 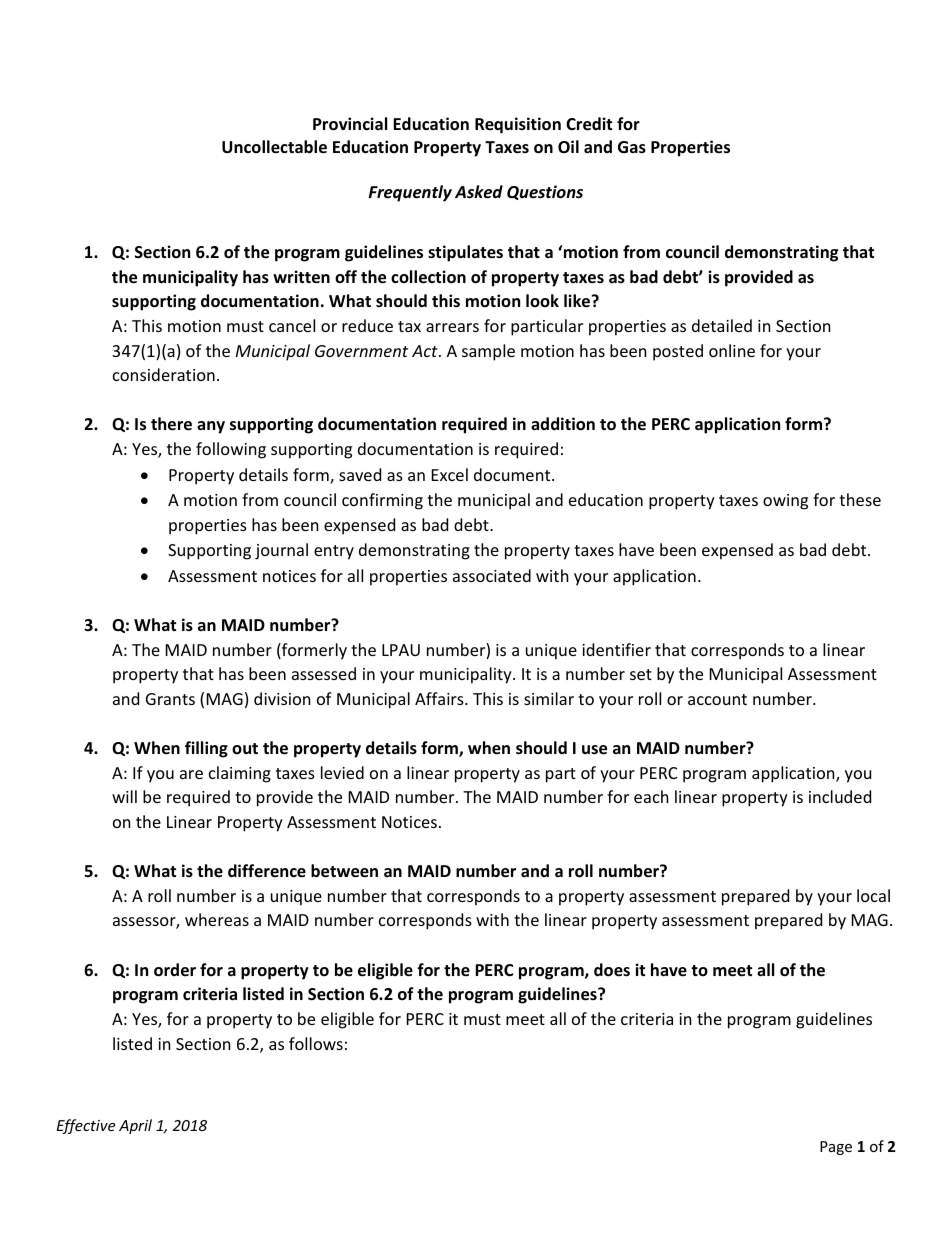 What do you see at coordinates (860, 499) in the document?
I see `these` at bounding box center [860, 499].
